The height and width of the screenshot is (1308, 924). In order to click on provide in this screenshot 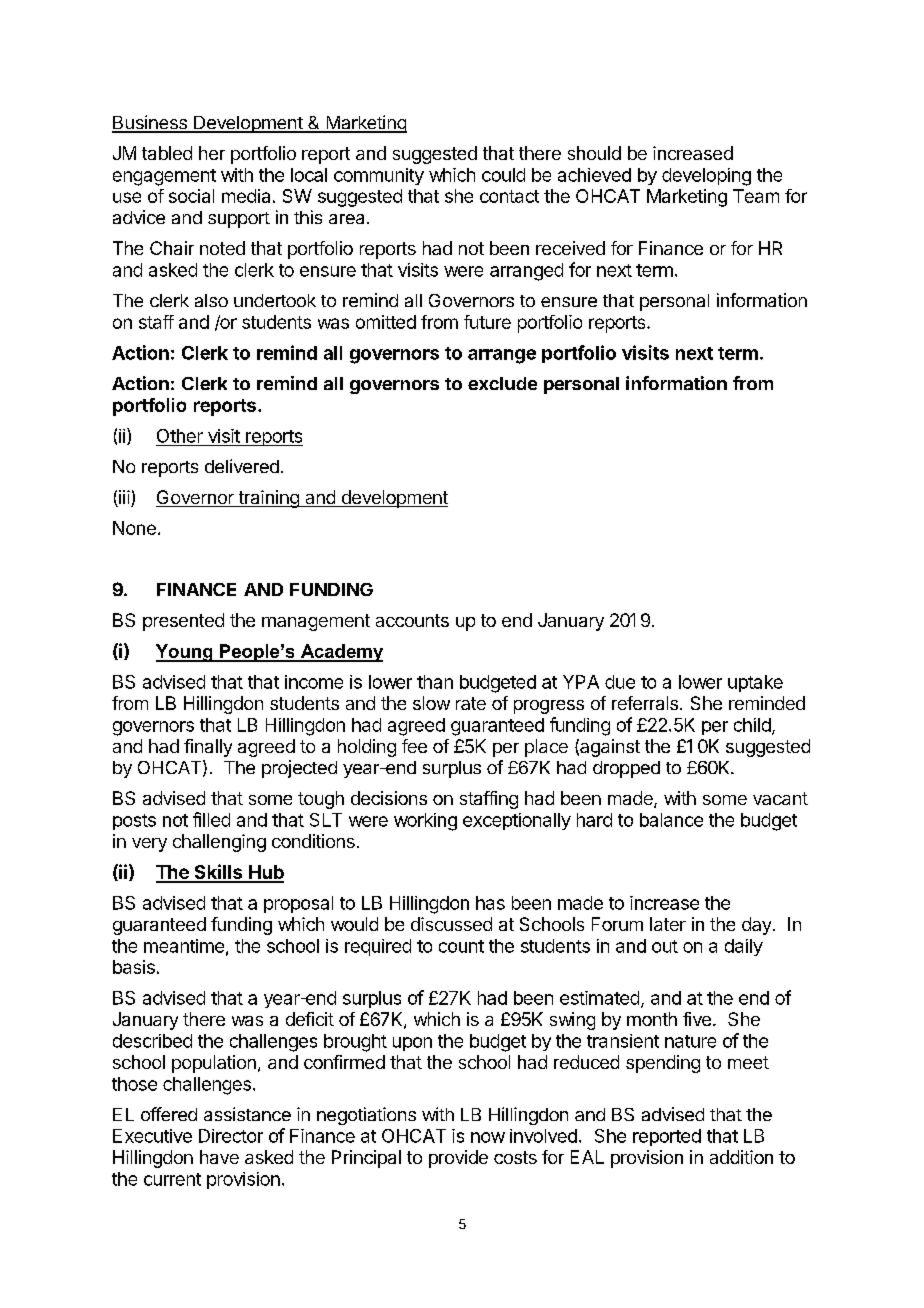, I will do `click(458, 1159)`.
